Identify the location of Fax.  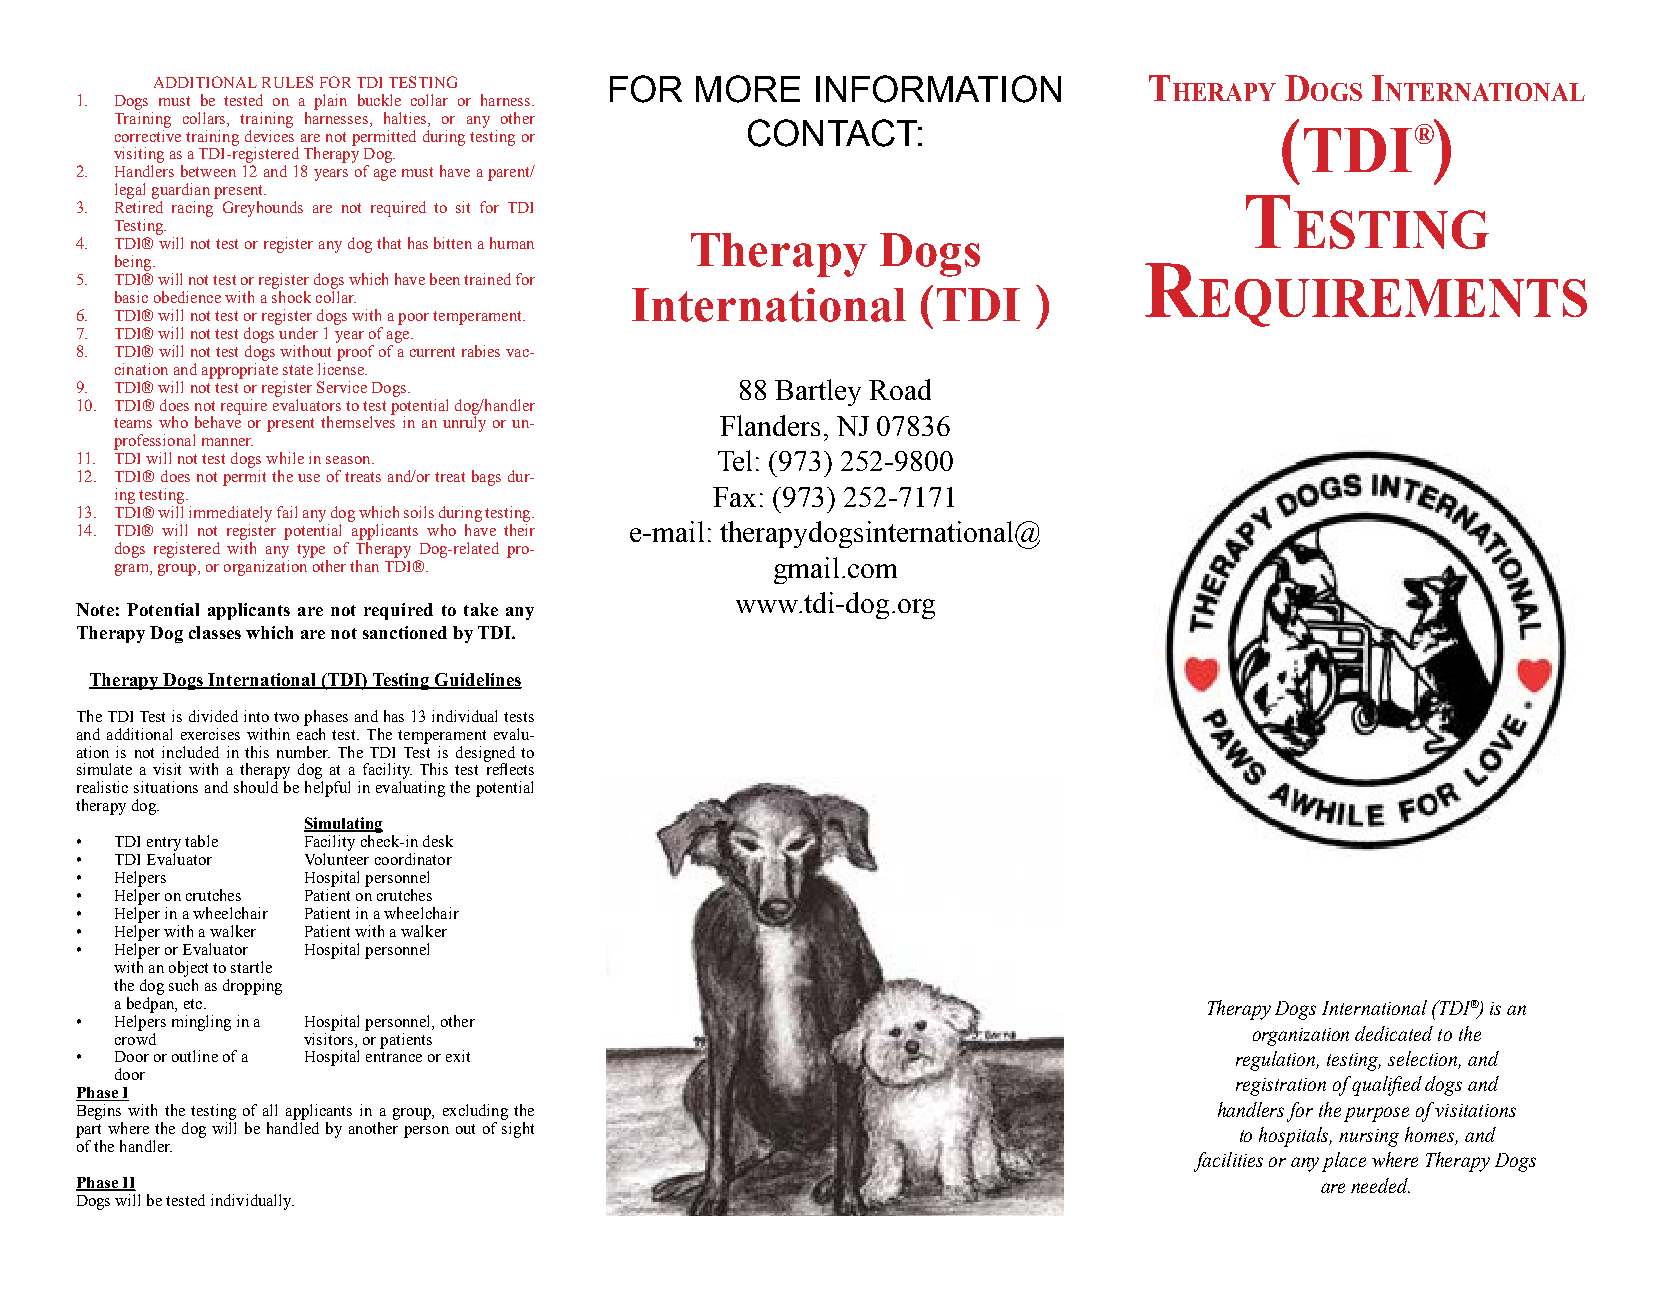
(734, 497).
